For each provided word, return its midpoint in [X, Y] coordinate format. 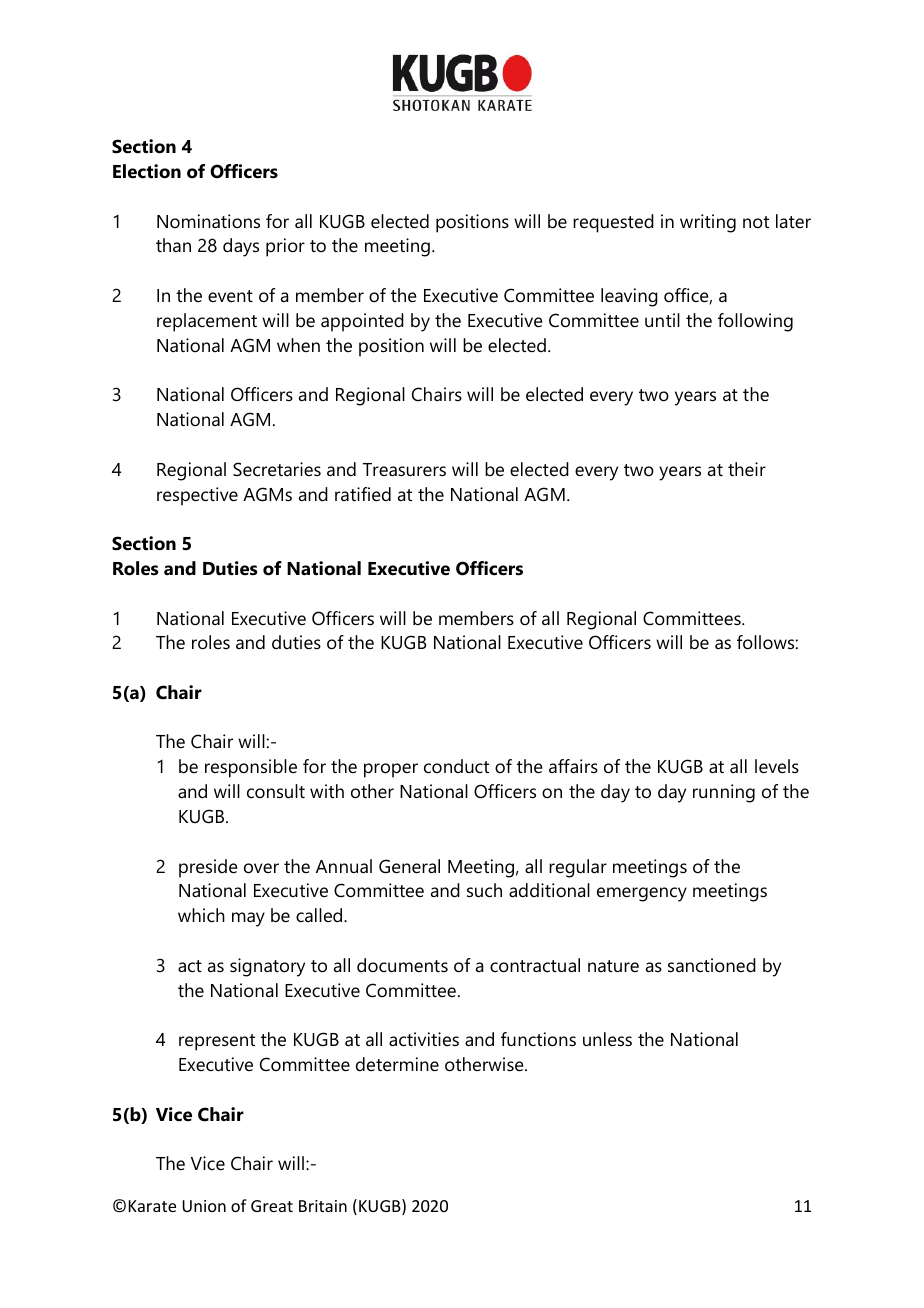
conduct [456, 766]
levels [777, 766]
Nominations [208, 221]
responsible [251, 768]
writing [708, 223]
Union [204, 1206]
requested [613, 223]
